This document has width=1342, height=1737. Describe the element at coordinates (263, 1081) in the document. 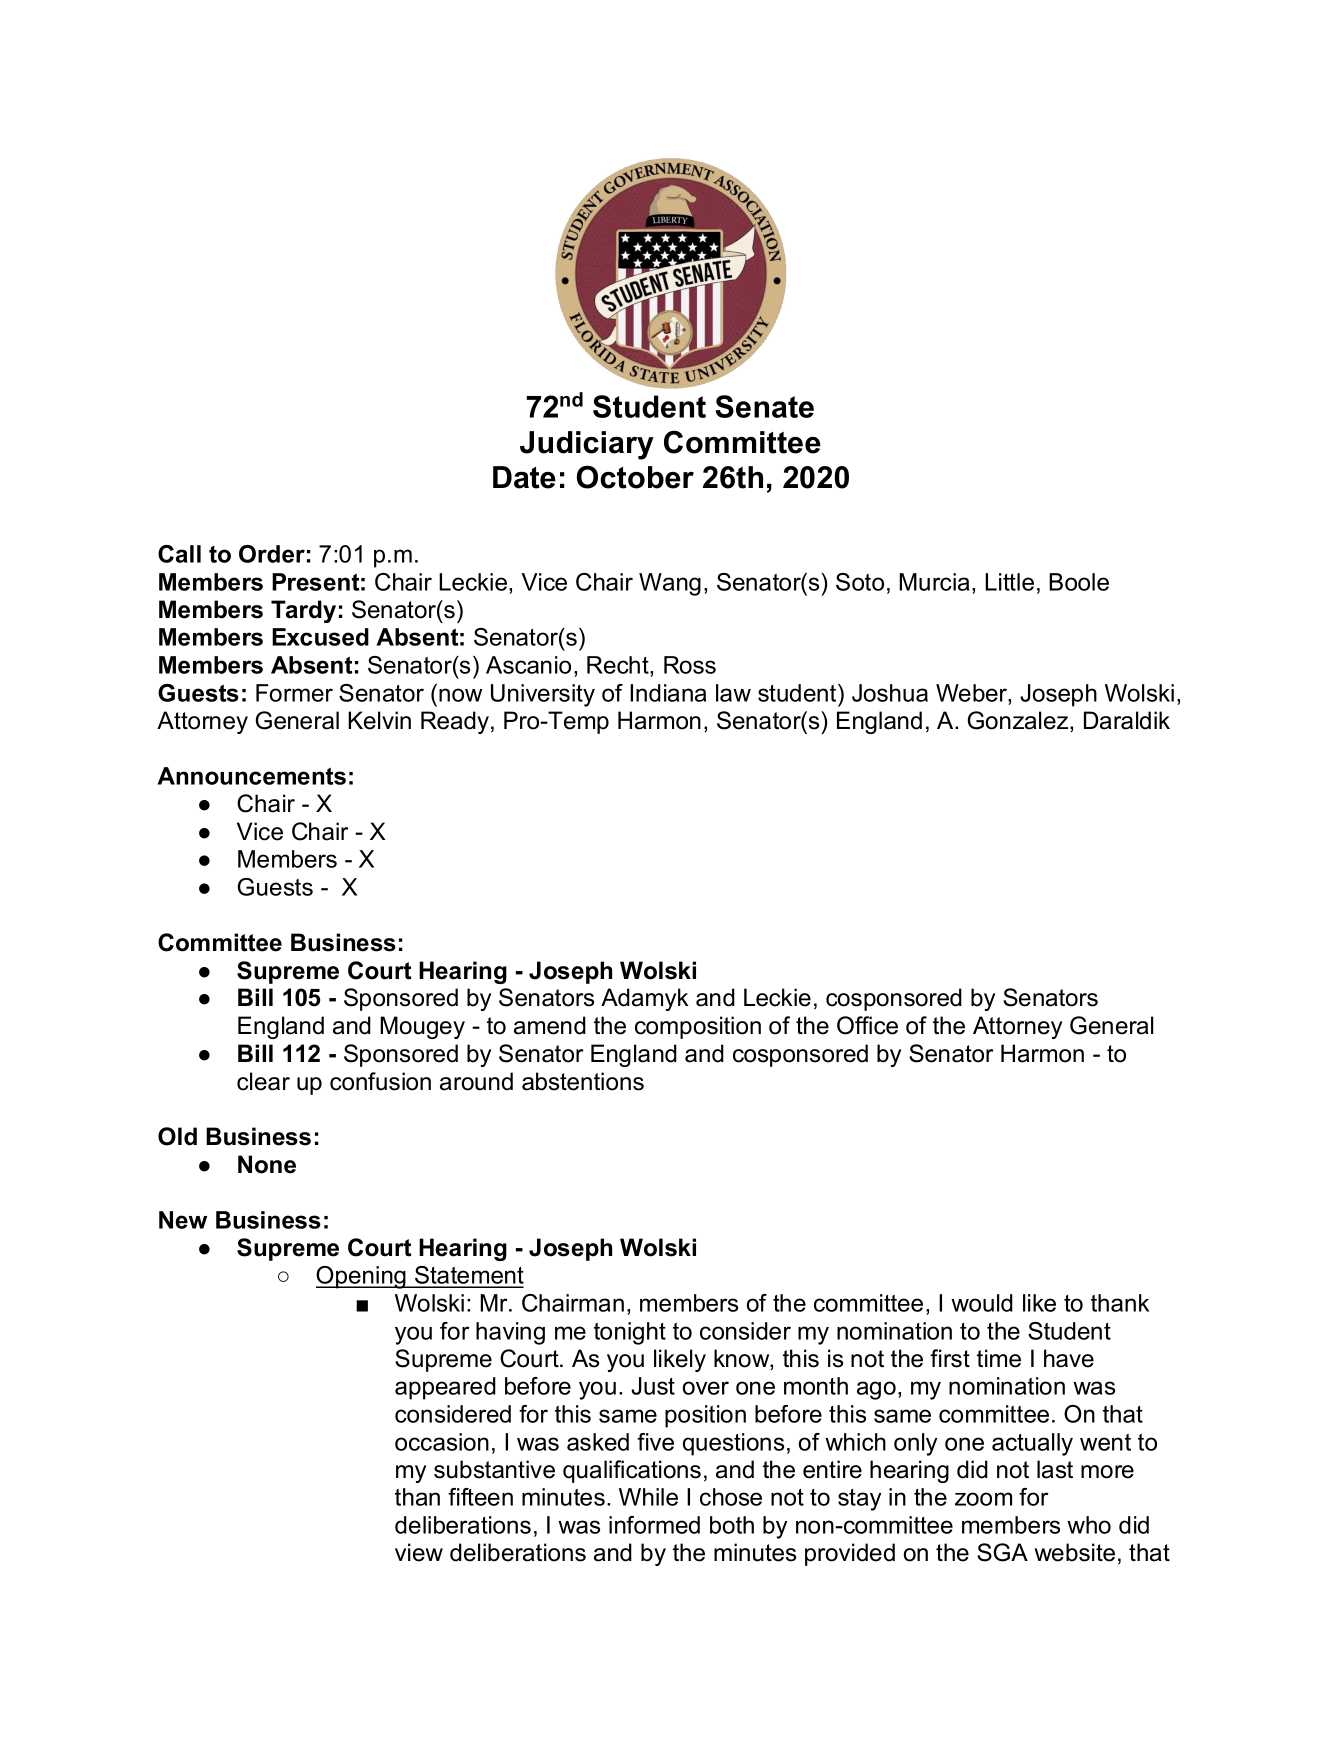

I see `clear` at that location.
